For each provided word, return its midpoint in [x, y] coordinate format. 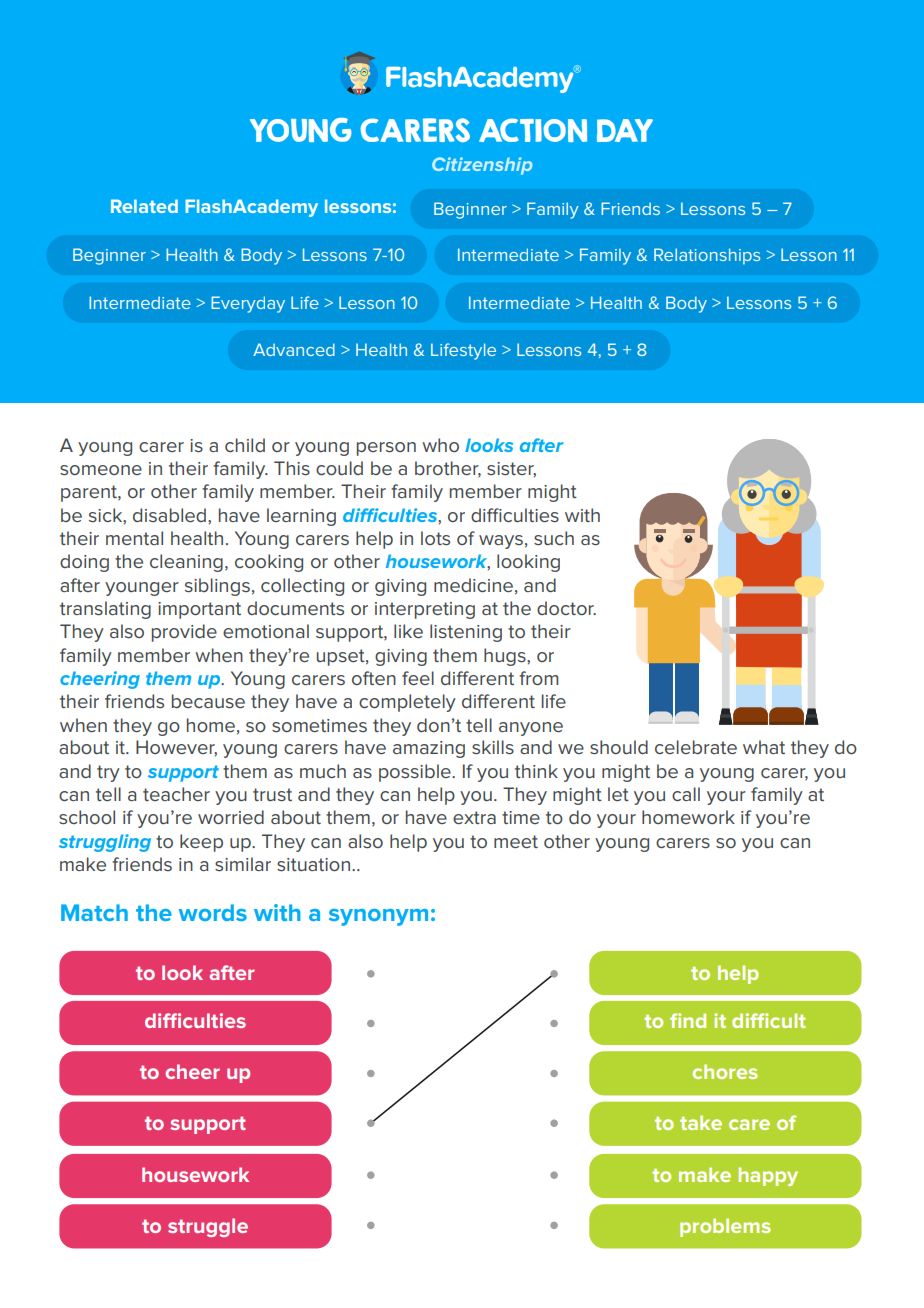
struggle [208, 1227]
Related [144, 206]
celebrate [696, 747]
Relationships [707, 256]
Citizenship [482, 166]
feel [418, 678]
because [208, 701]
